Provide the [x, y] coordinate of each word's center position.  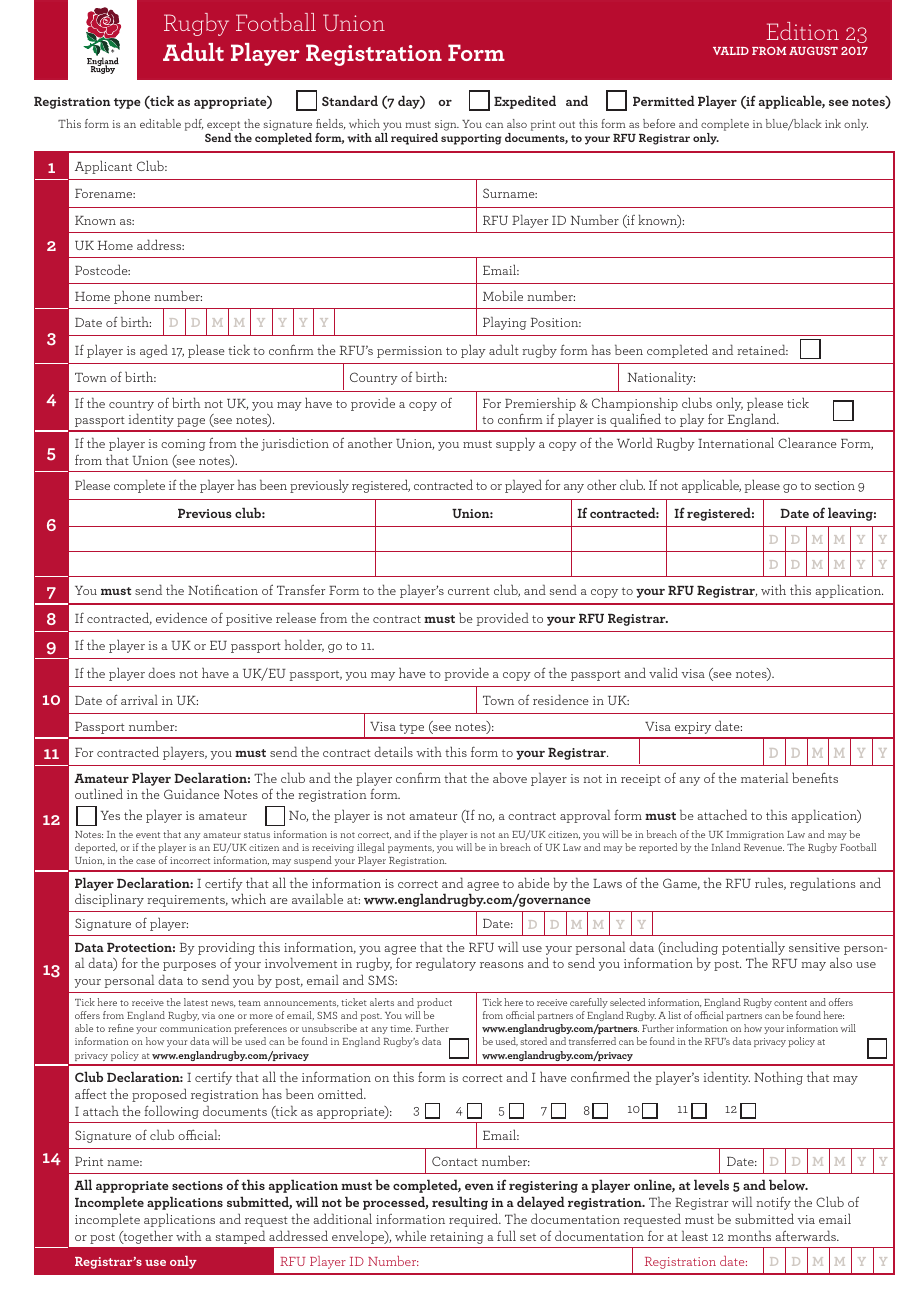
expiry [693, 728]
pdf [194, 125]
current [469, 591]
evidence [181, 617]
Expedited [525, 102]
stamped [240, 1237]
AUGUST [813, 51]
